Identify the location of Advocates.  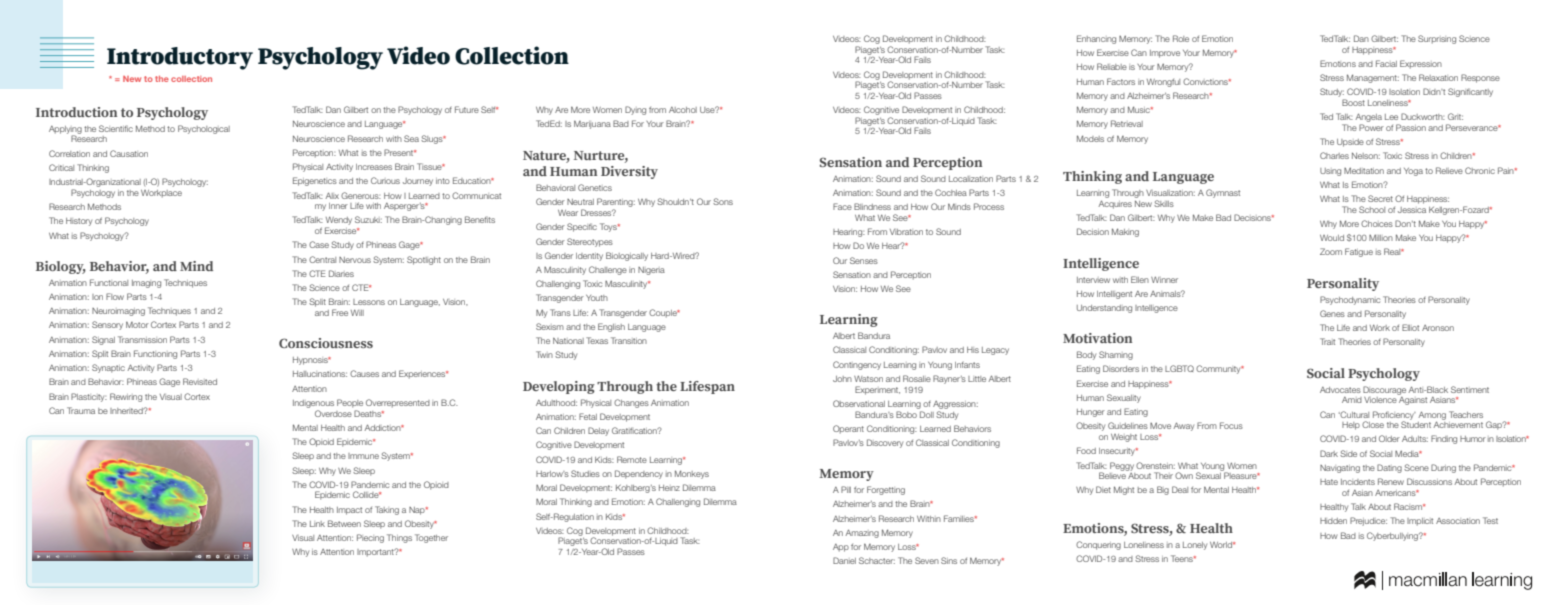
(1340, 390).
